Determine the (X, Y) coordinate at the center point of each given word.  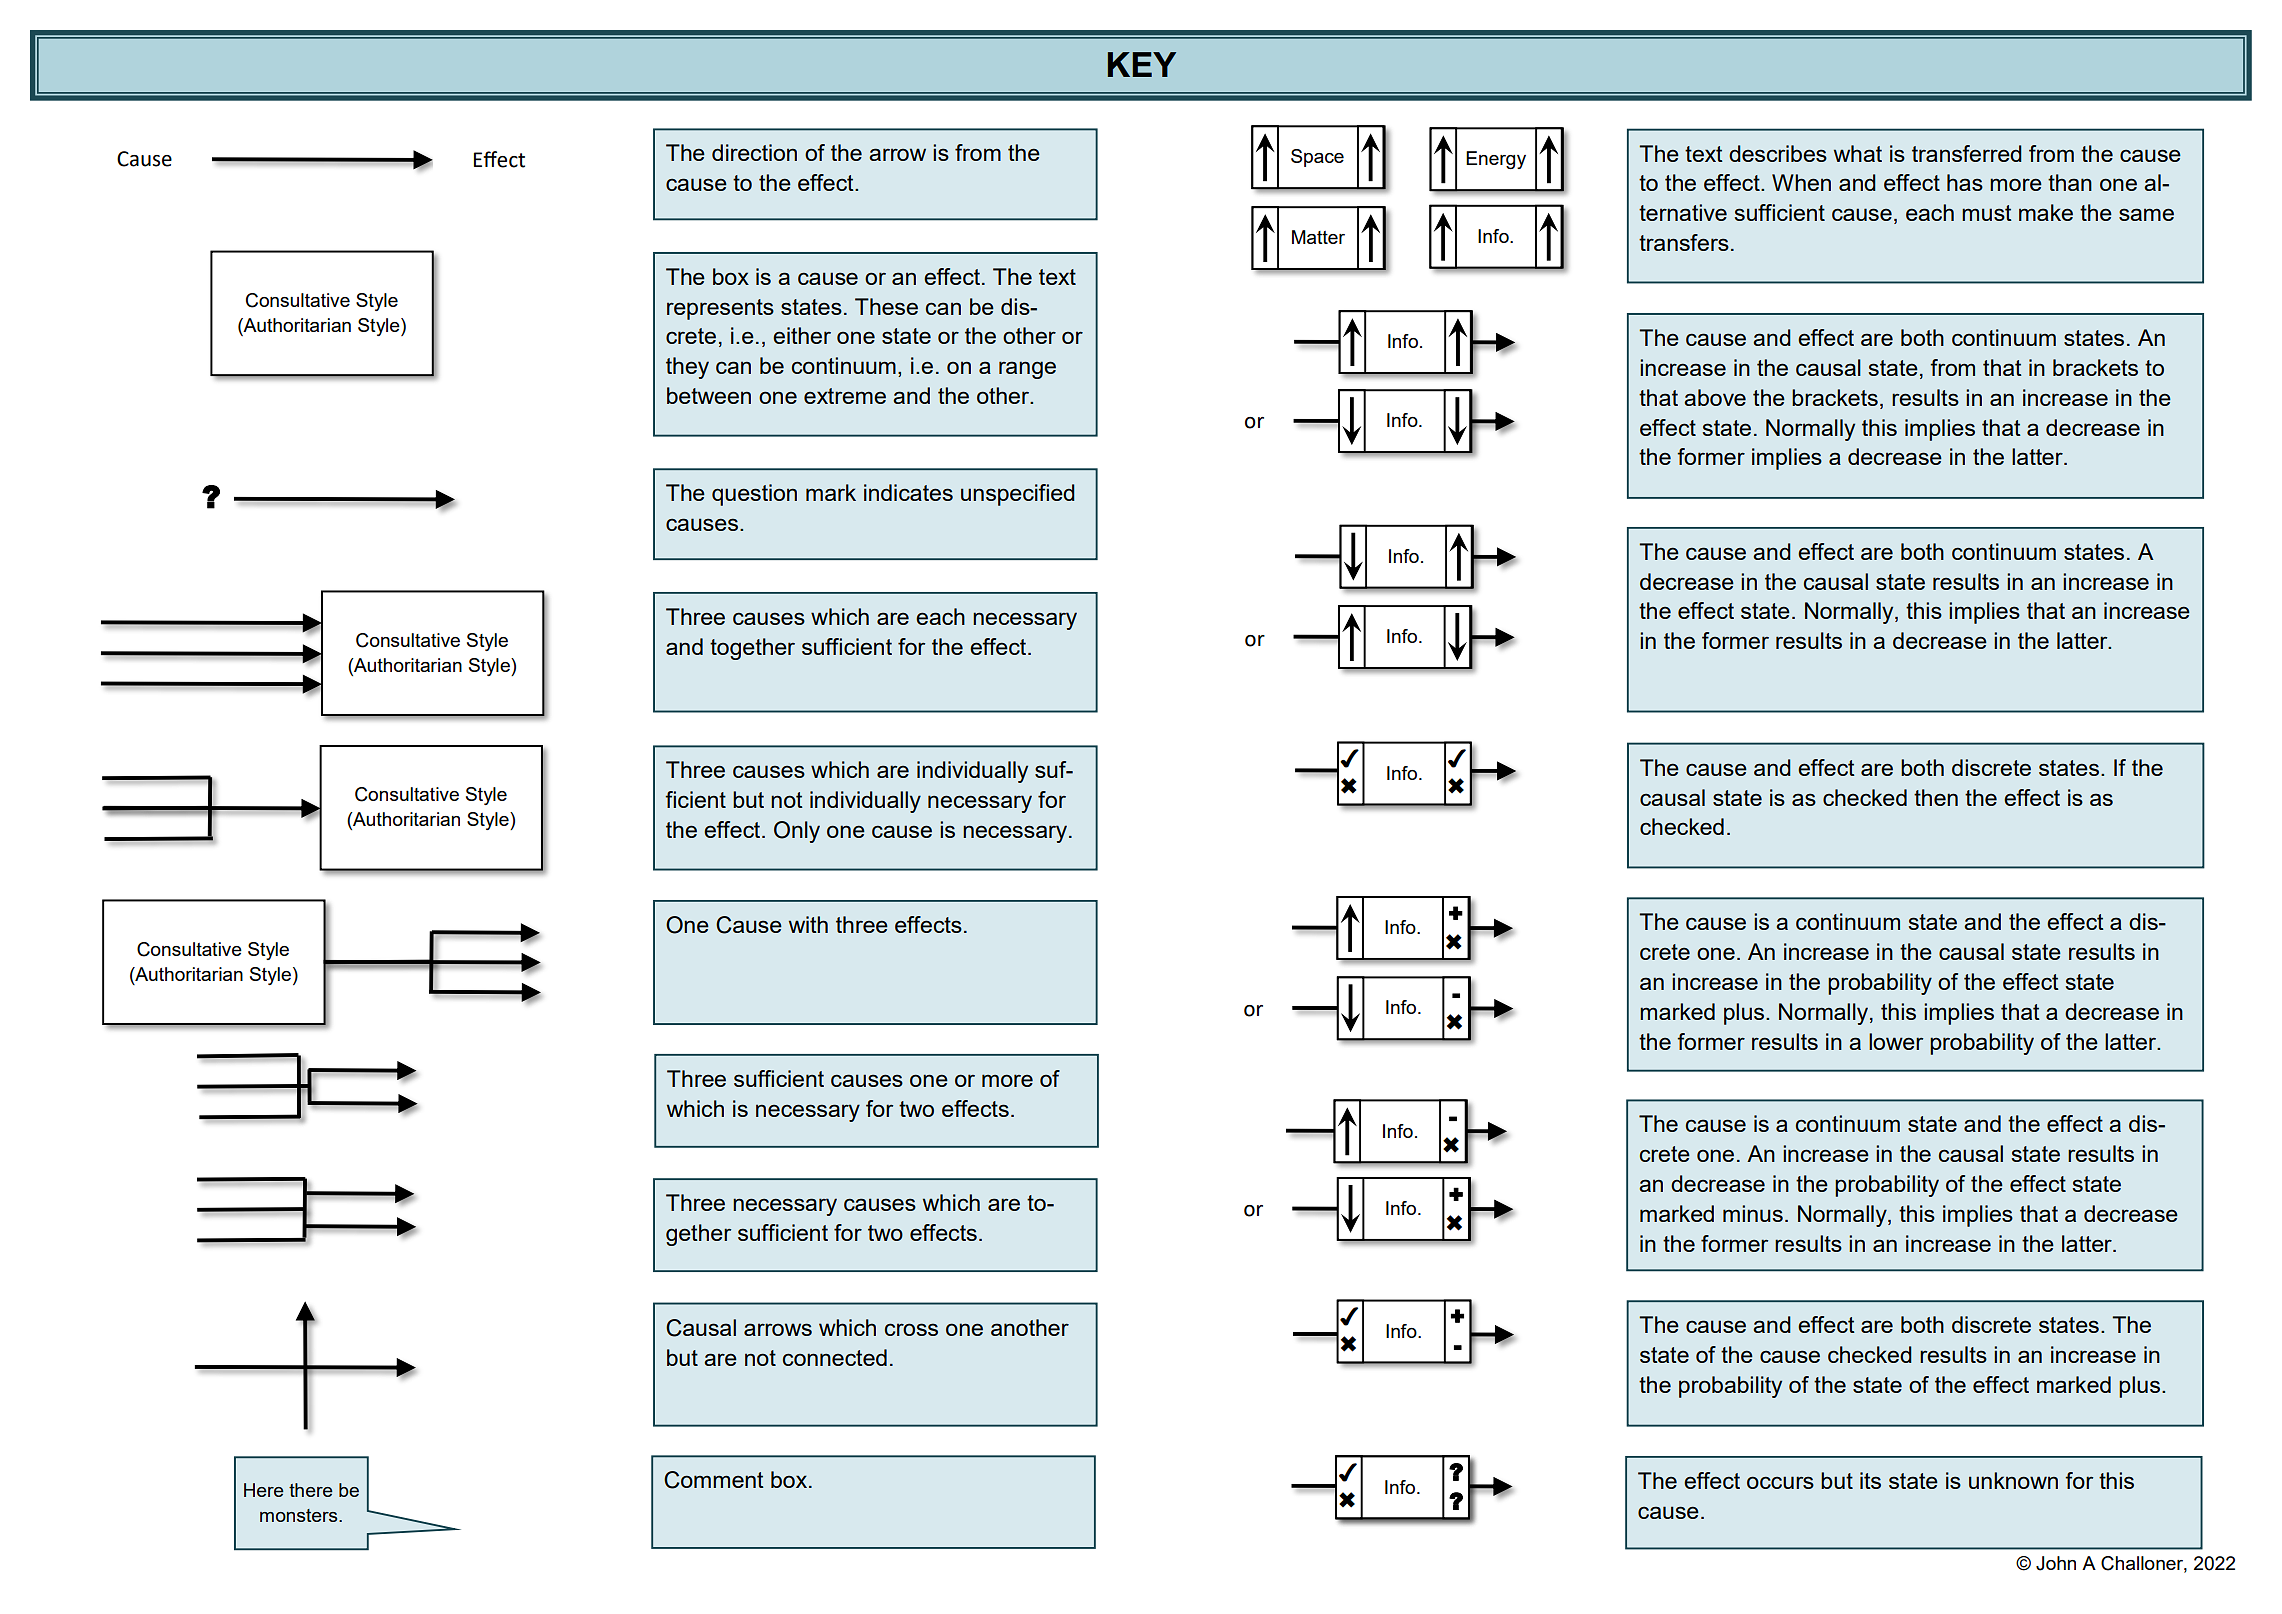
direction (754, 152)
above (1715, 397)
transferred (1967, 153)
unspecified (1018, 495)
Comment (714, 1480)
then (1936, 797)
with (808, 924)
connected (835, 1357)
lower (1896, 1041)
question (754, 495)
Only (797, 832)
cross (911, 1329)
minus (1753, 1213)
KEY (1142, 64)
